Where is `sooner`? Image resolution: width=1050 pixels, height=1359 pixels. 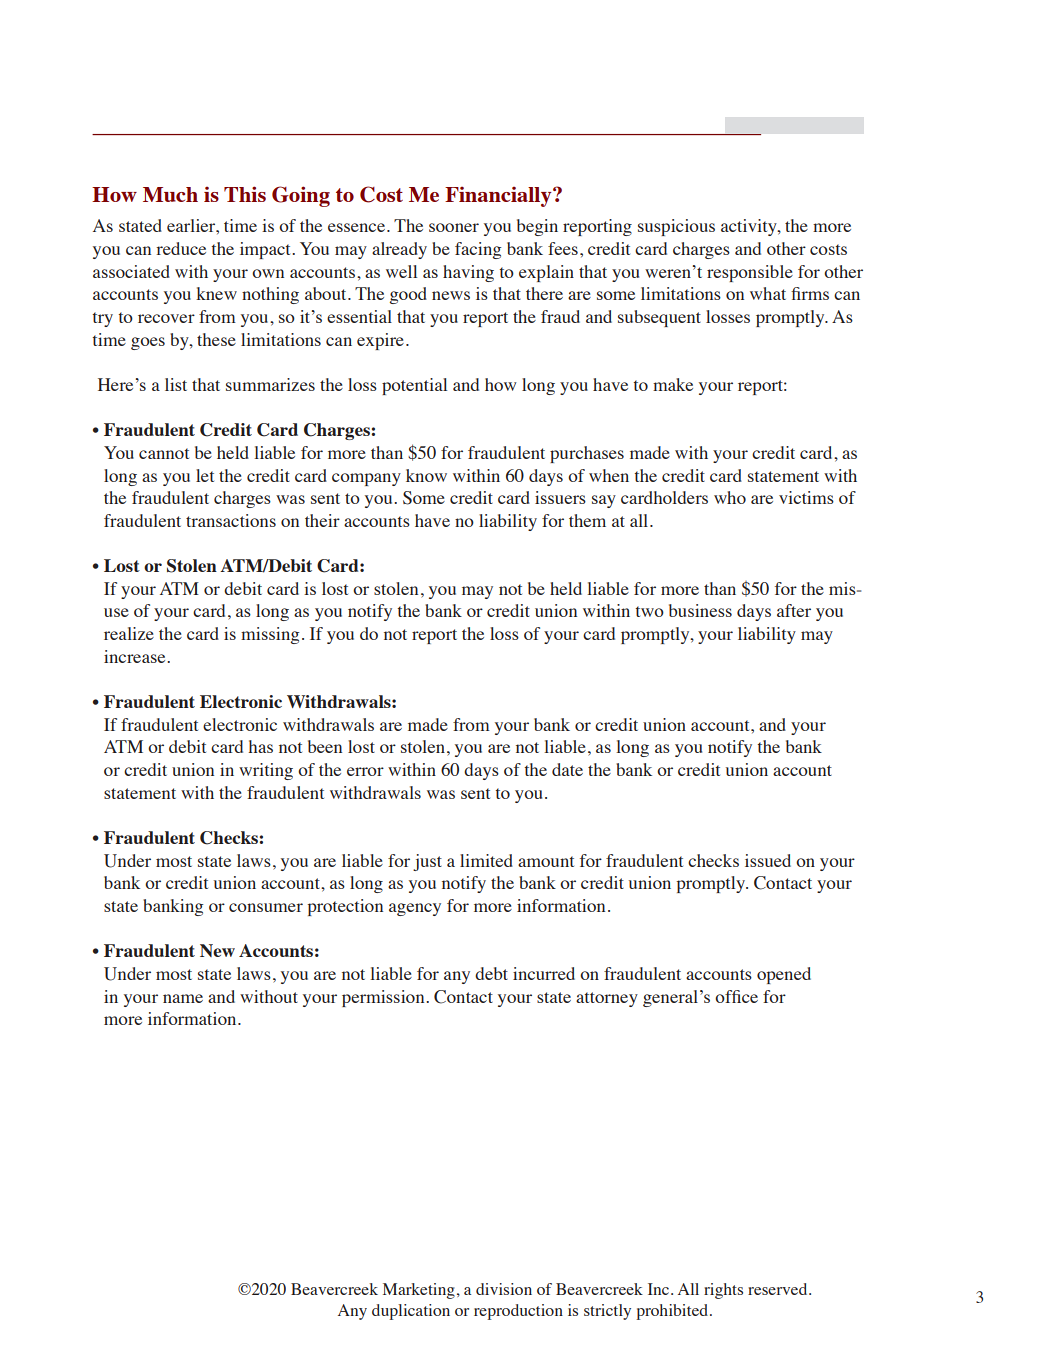 sooner is located at coordinates (454, 227).
